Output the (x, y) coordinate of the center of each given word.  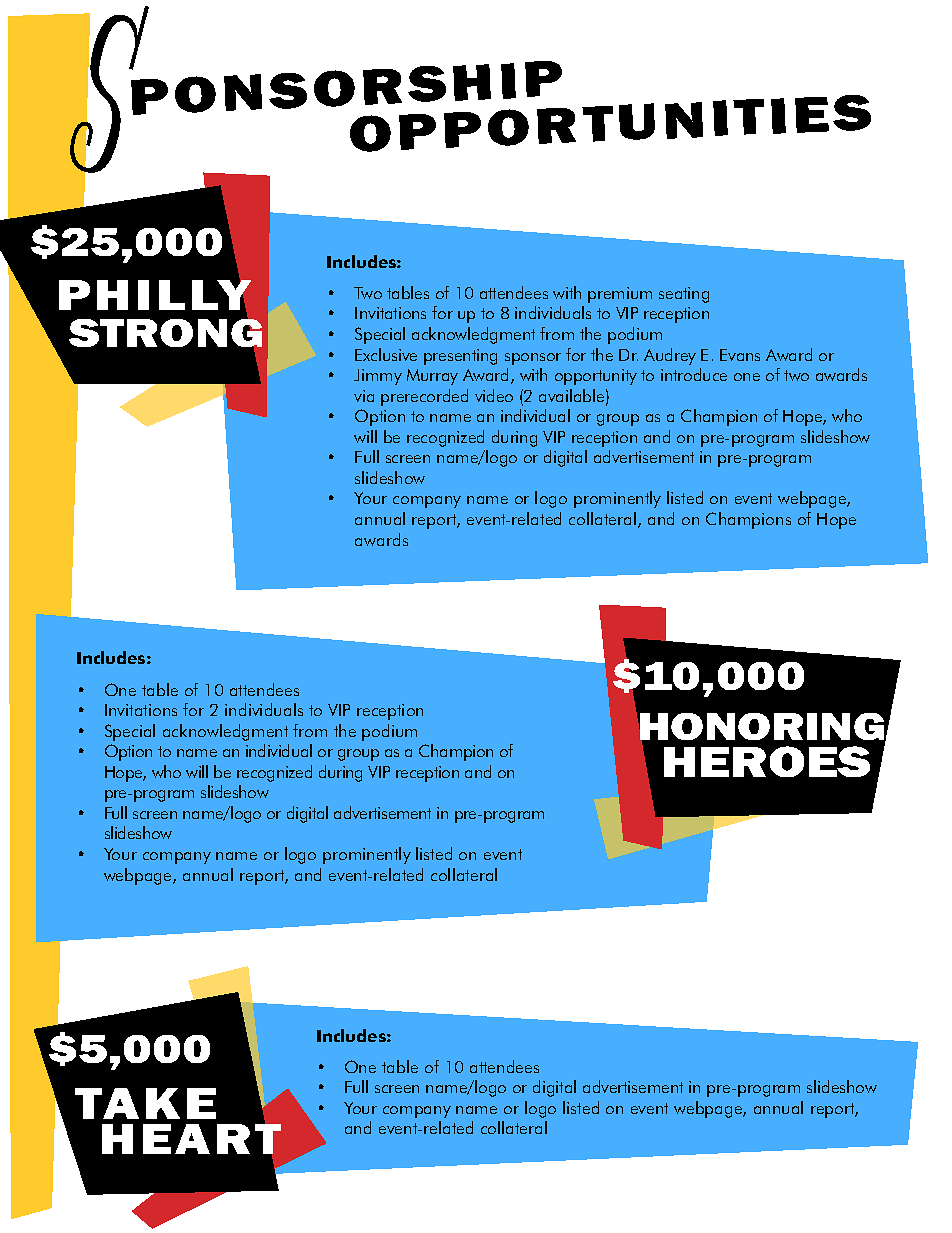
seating (684, 295)
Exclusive (386, 354)
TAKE (145, 1103)
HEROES (767, 761)
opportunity (596, 377)
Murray (432, 377)
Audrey (670, 356)
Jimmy (378, 377)
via (364, 396)
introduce (694, 374)
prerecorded (424, 397)
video (494, 395)
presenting (460, 357)
